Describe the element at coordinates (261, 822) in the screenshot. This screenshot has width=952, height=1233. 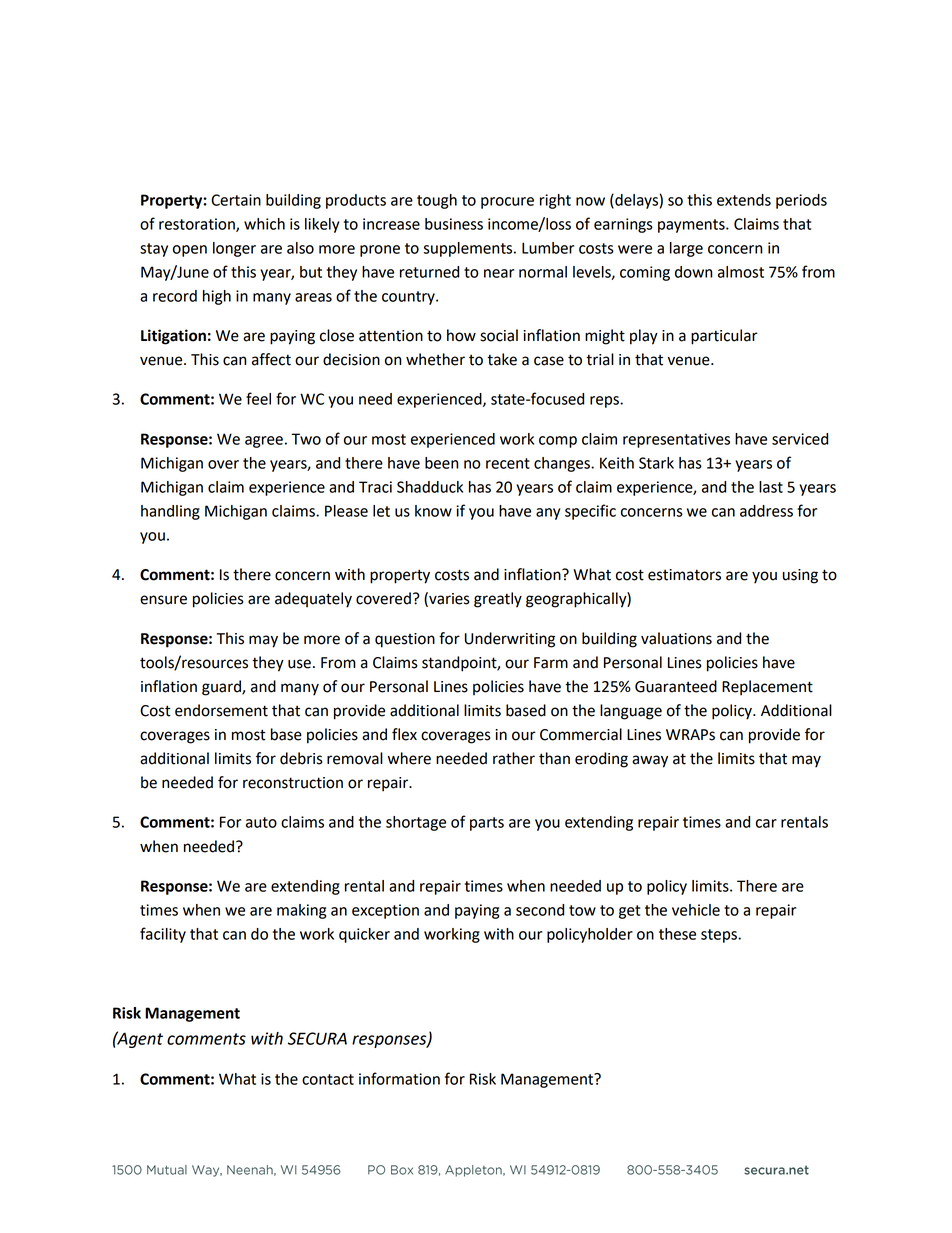
I see `auto` at that location.
